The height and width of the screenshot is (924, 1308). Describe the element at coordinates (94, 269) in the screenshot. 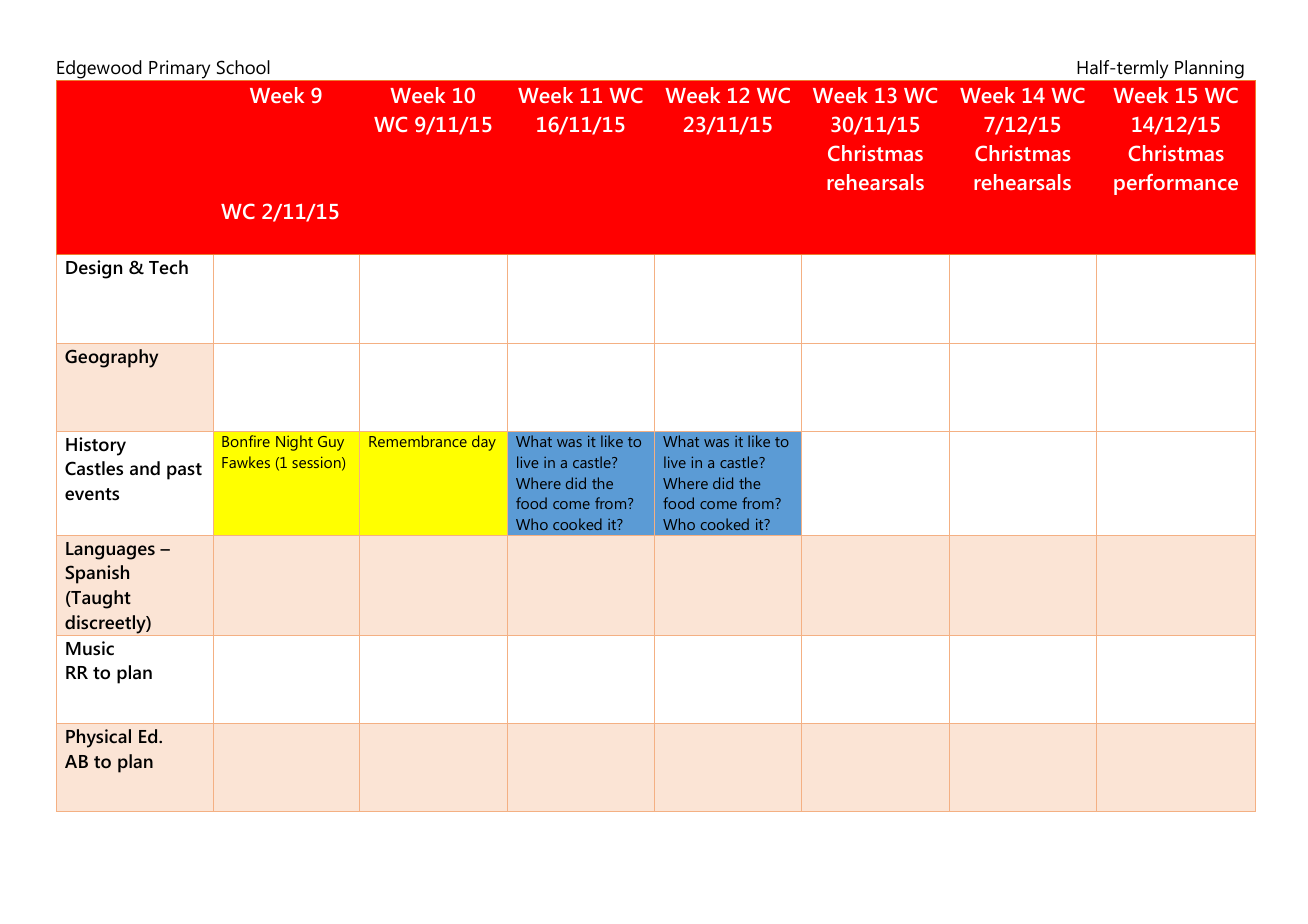

I see `Design` at that location.
